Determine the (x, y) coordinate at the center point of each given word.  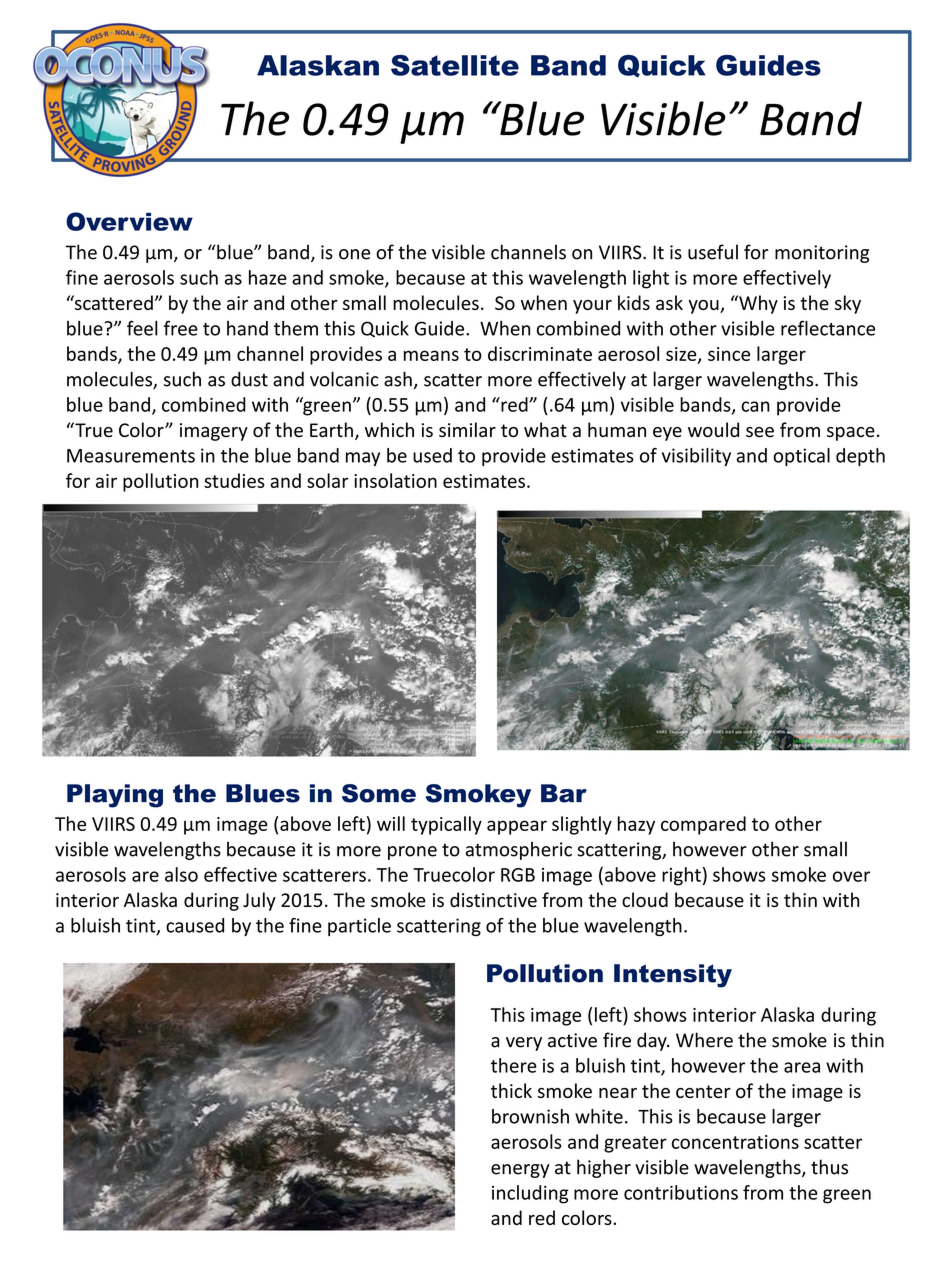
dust (249, 379)
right (681, 876)
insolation (395, 480)
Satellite (455, 65)
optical (801, 457)
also (181, 874)
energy (520, 1171)
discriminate (540, 353)
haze (268, 277)
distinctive (493, 899)
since (729, 354)
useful (713, 252)
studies (234, 480)
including (530, 1194)
